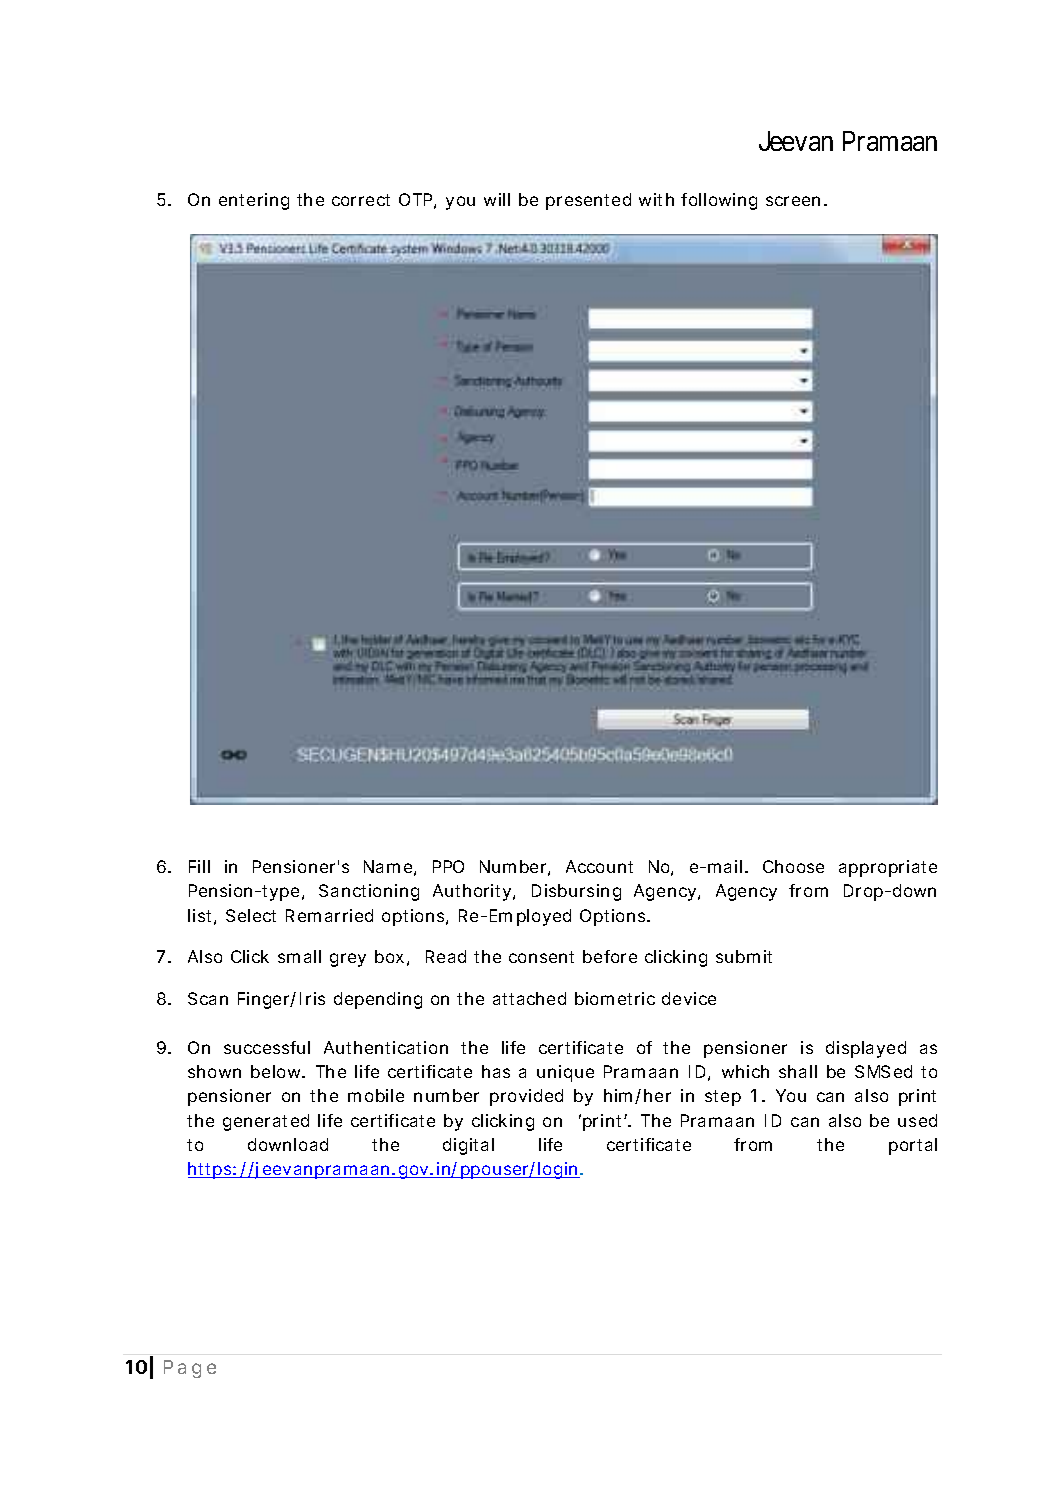 This screenshot has height=1504, width=1063. Describe the element at coordinates (199, 866) in the screenshot. I see `Fill` at that location.
